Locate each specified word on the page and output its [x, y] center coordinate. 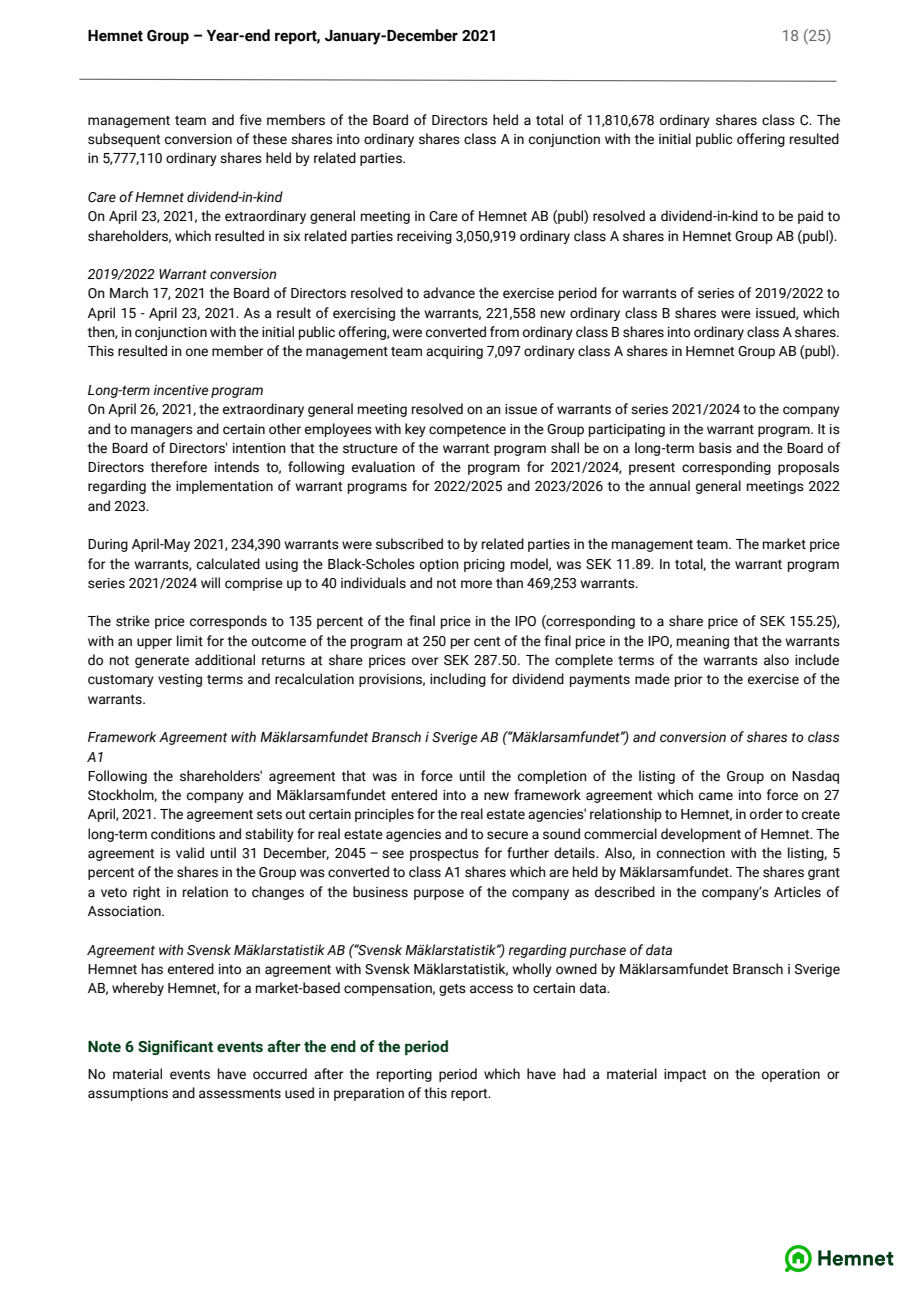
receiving [424, 237]
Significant [175, 1047]
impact [685, 1075]
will [210, 582]
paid [810, 217]
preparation [369, 1094]
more [476, 584]
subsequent [124, 140]
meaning [703, 642]
